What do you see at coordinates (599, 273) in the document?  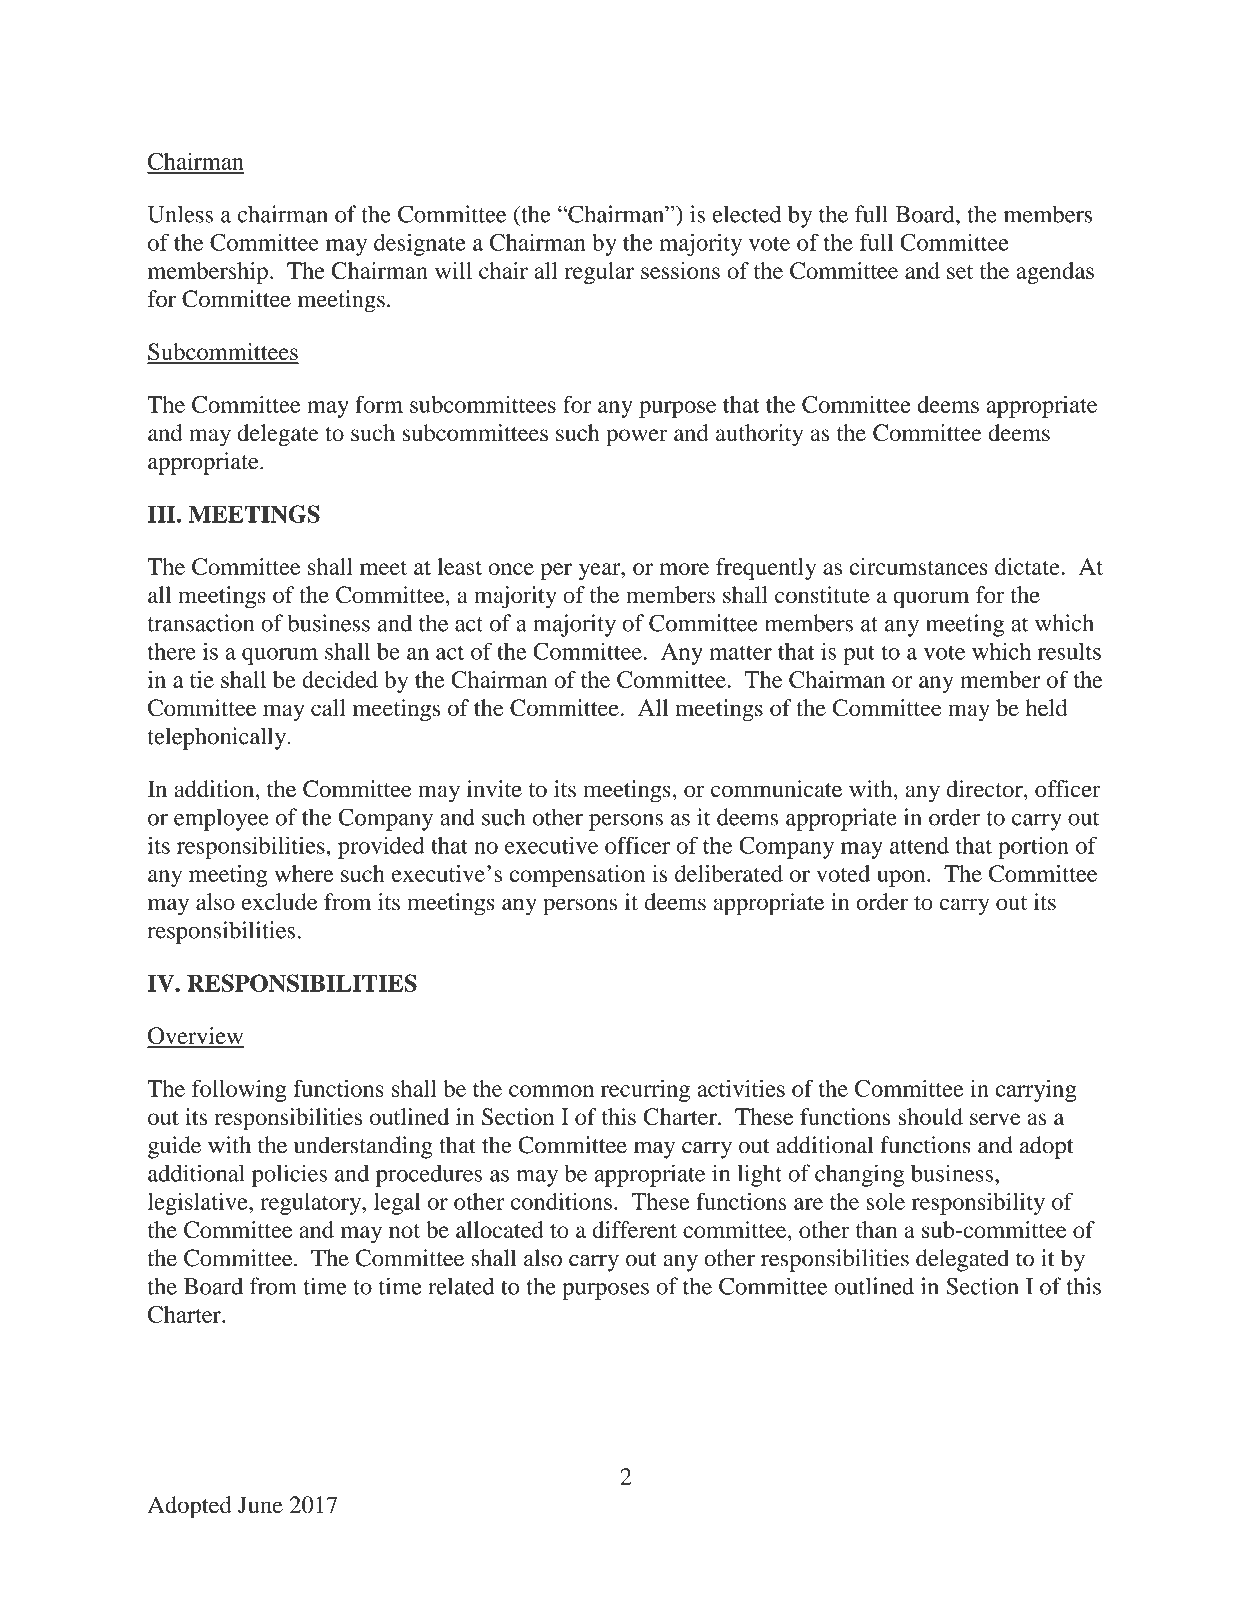 I see `regular` at bounding box center [599, 273].
